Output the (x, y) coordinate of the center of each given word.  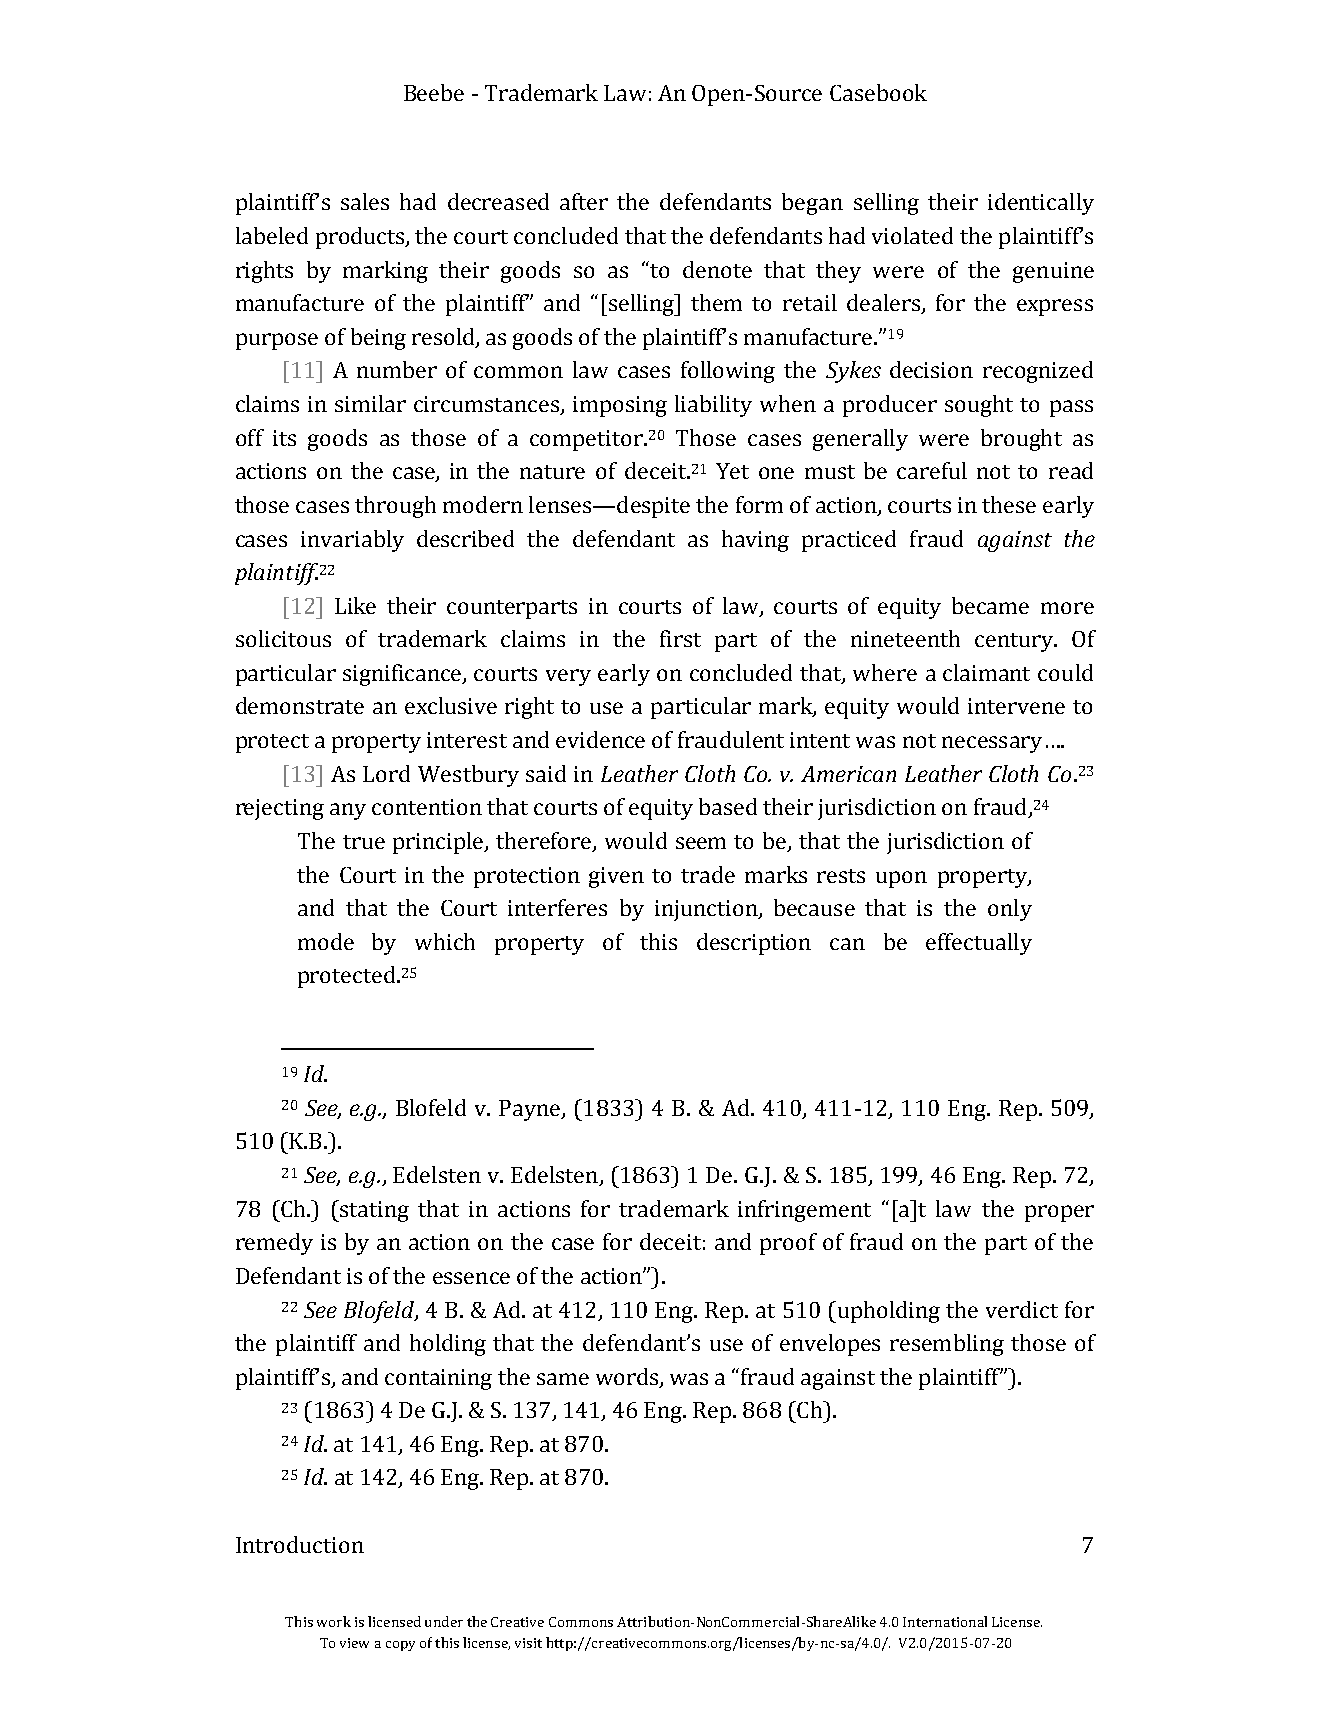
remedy (274, 1244)
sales (365, 201)
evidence (600, 739)
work (334, 1621)
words (628, 1377)
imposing (620, 406)
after (584, 201)
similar (370, 403)
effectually (979, 944)
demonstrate (300, 705)
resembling (947, 1345)
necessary (992, 744)
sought (979, 406)
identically (1041, 204)
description (754, 944)
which (445, 941)
